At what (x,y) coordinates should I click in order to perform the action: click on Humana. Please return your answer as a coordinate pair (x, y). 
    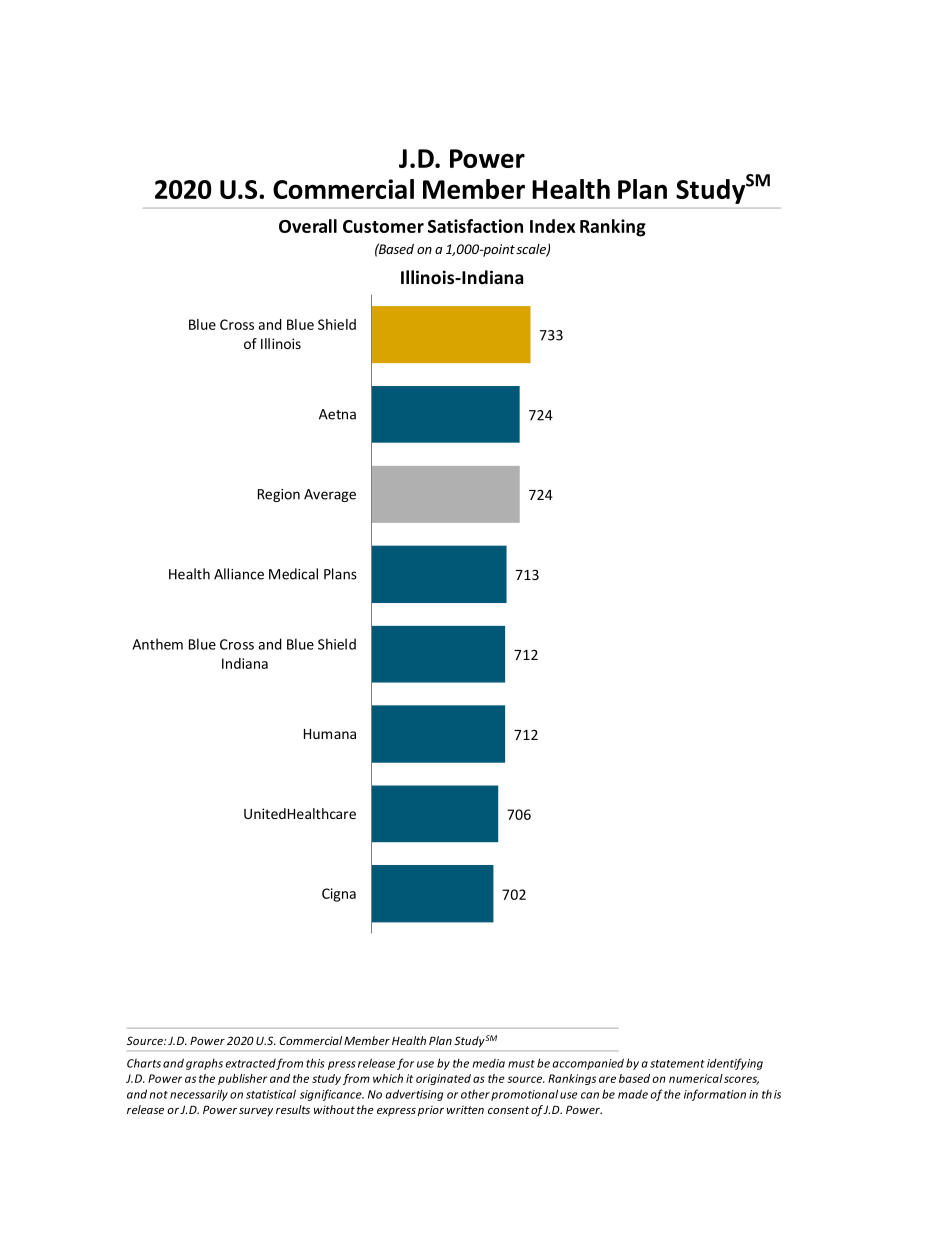
    Looking at the image, I should click on (330, 734).
